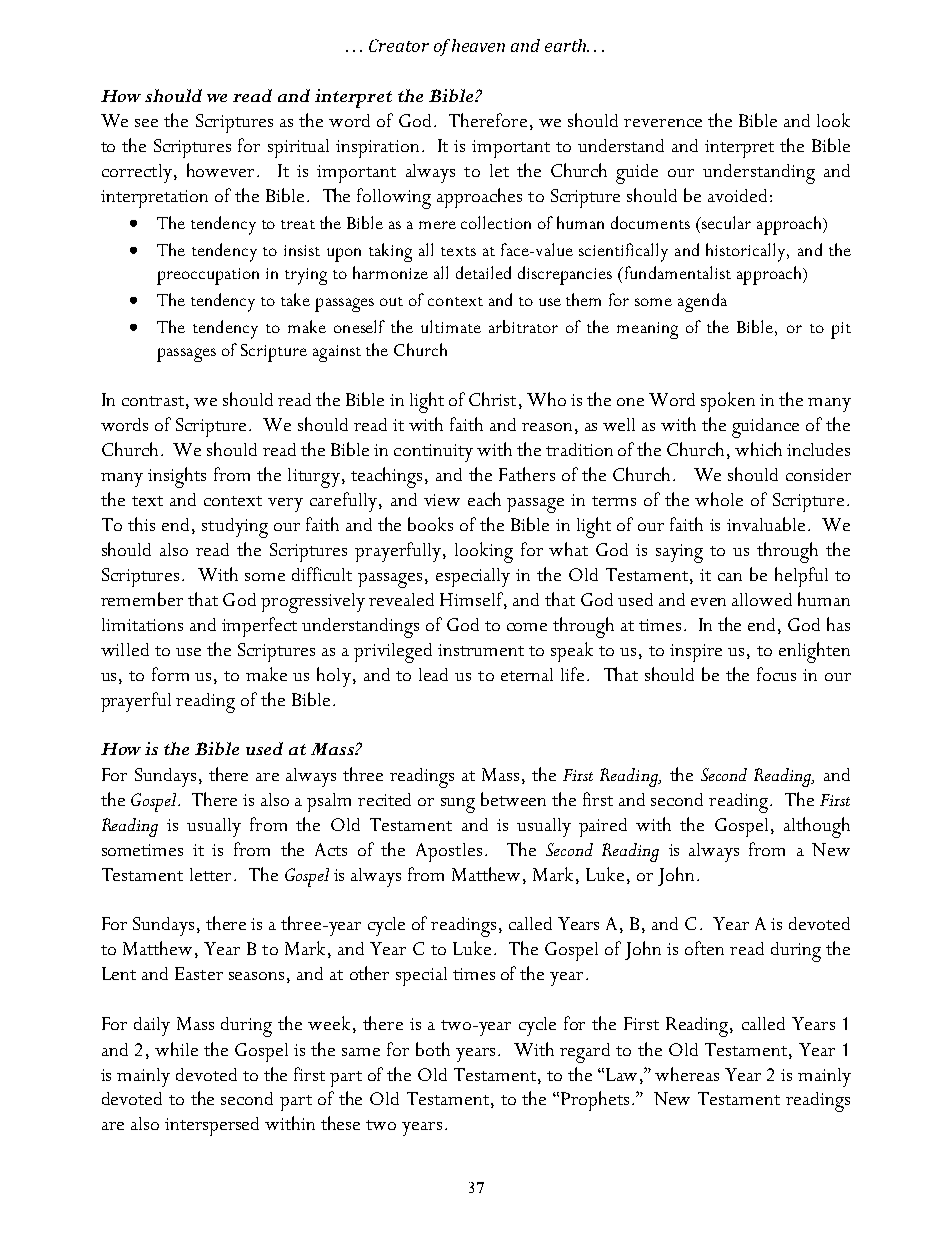 The width and height of the page is (952, 1233). I want to click on letter, so click(210, 874).
